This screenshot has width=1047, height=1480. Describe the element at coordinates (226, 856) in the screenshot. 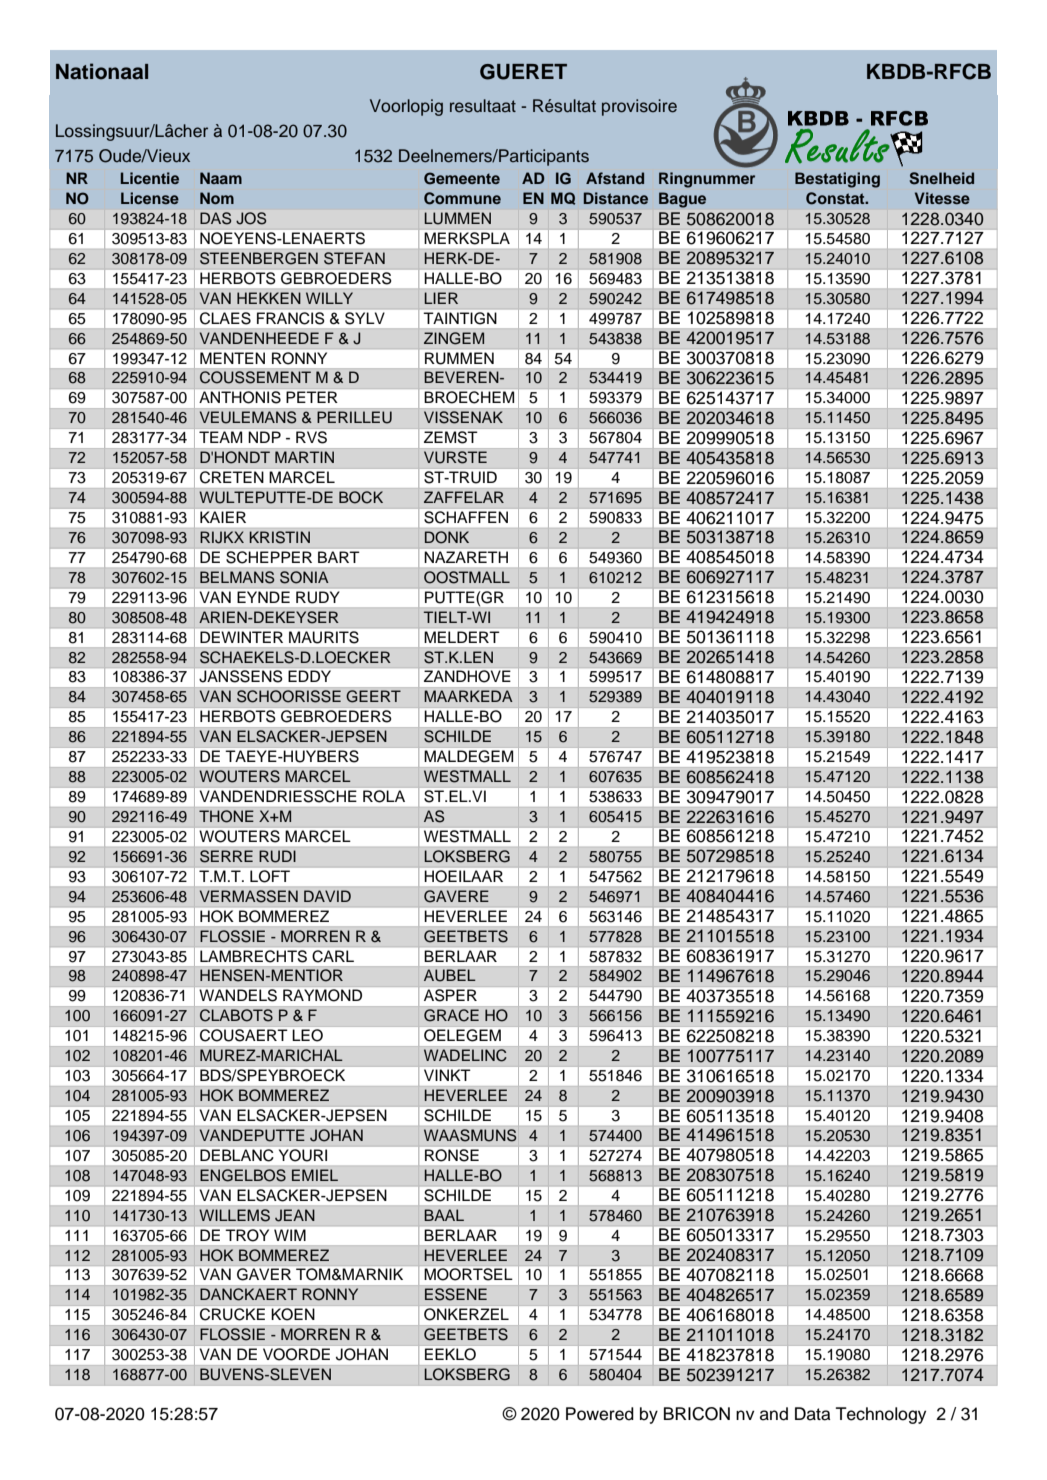

I see `SERRE` at that location.
